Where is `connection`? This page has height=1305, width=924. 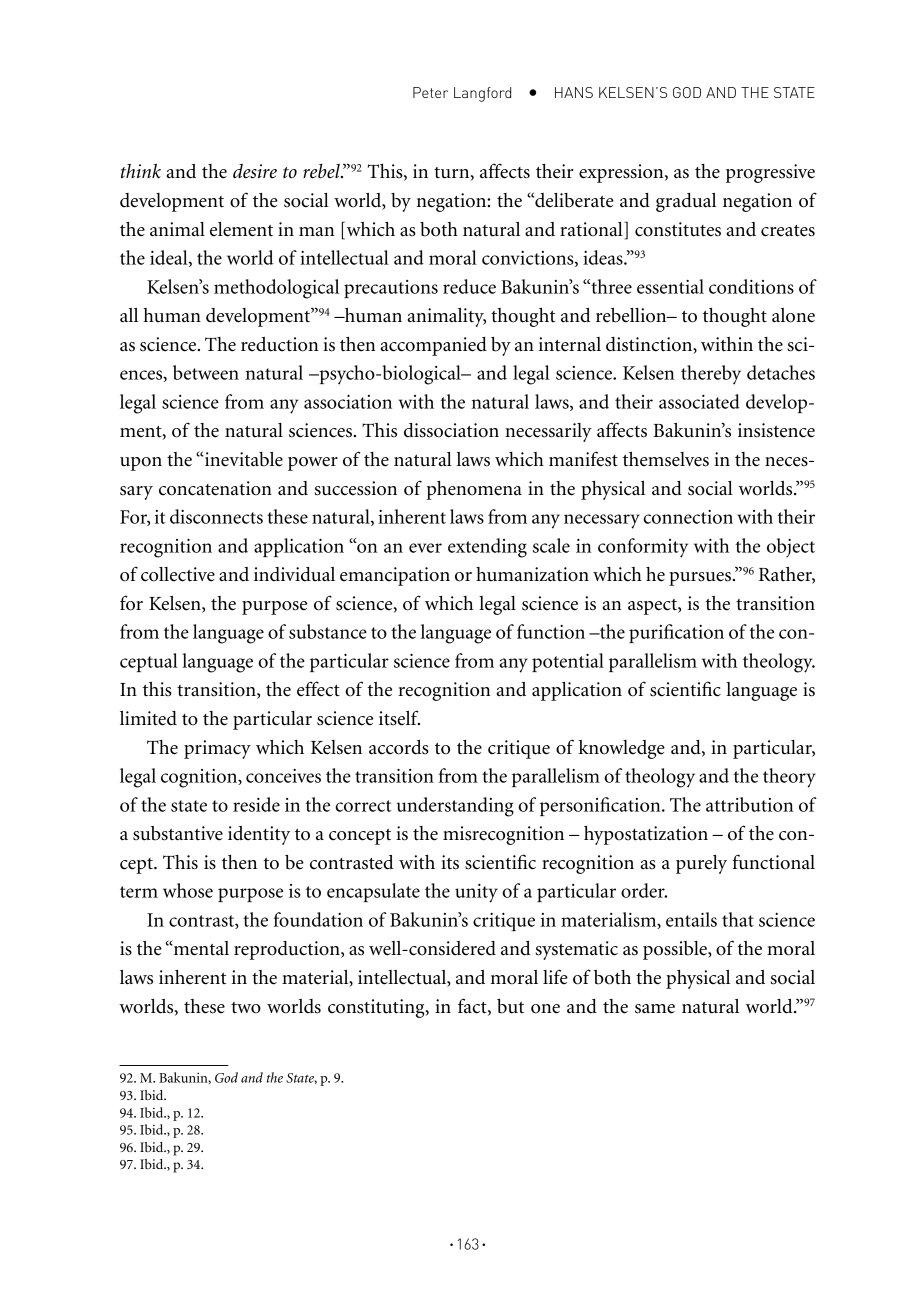
connection is located at coordinates (688, 517).
